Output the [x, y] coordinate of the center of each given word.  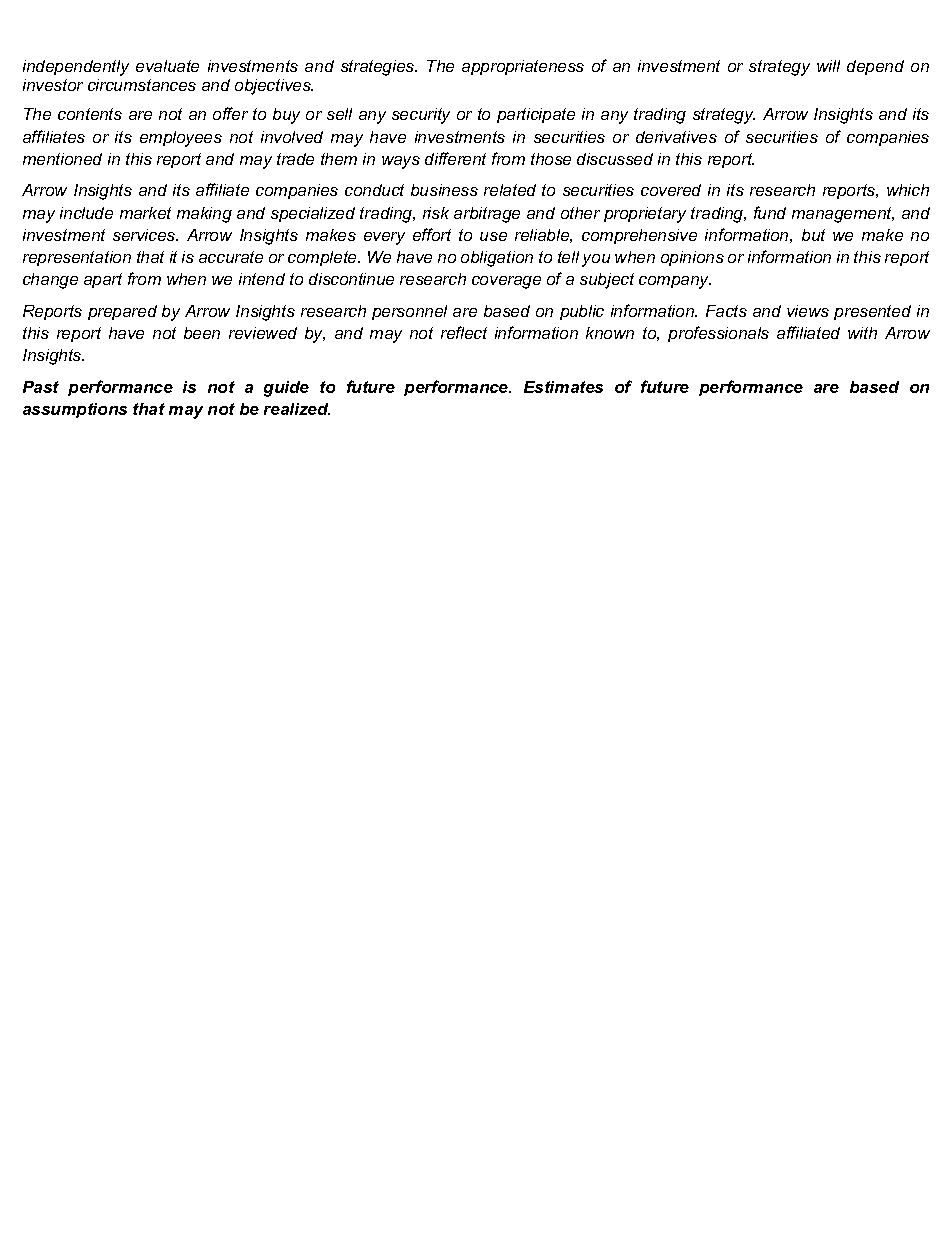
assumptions [75, 410]
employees [181, 139]
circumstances [142, 85]
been [202, 333]
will [828, 66]
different [455, 158]
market [145, 213]
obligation [497, 259]
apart [103, 280]
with [862, 333]
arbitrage [487, 215]
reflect [464, 332]
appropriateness [523, 67]
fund [770, 212]
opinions [692, 258]
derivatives [676, 137]
